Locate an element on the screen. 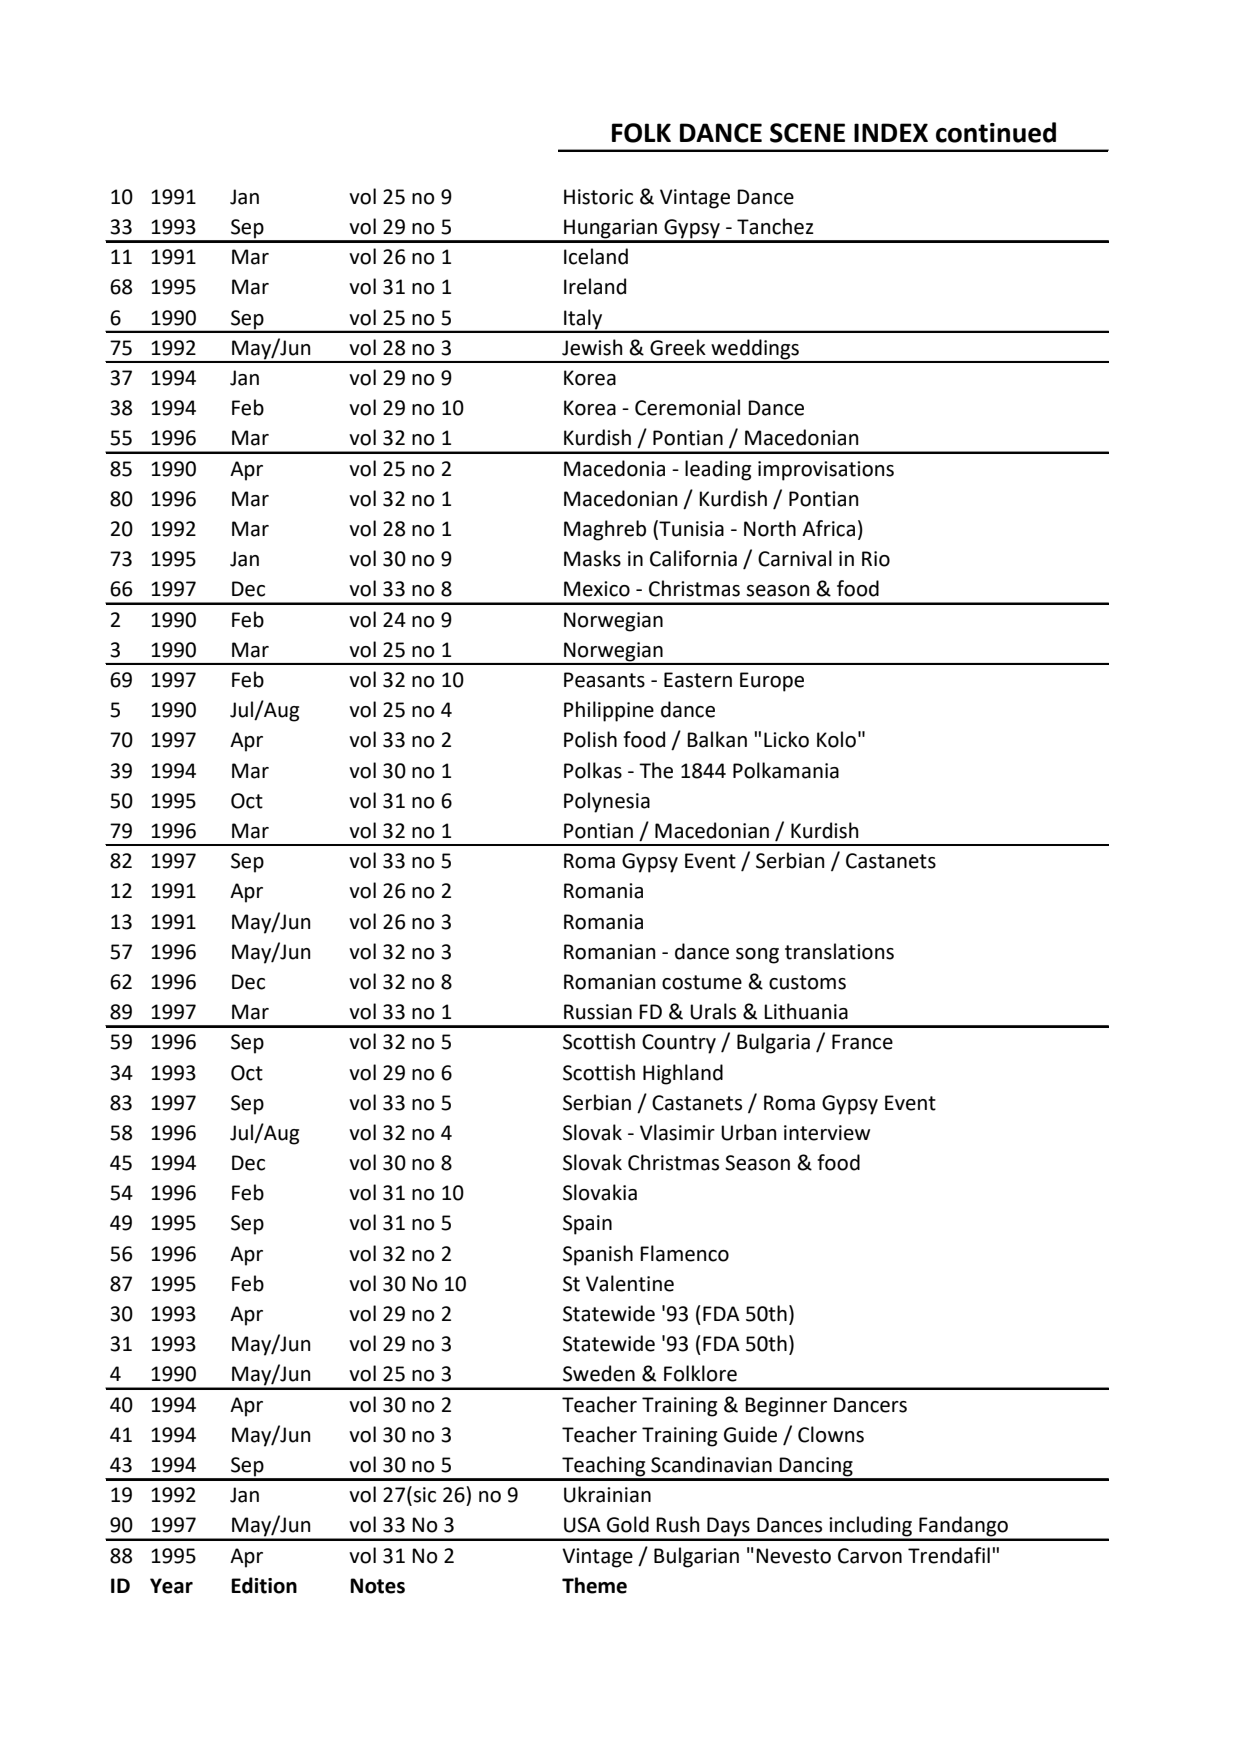 This screenshot has width=1238, height=1750. Historic is located at coordinates (598, 197).
